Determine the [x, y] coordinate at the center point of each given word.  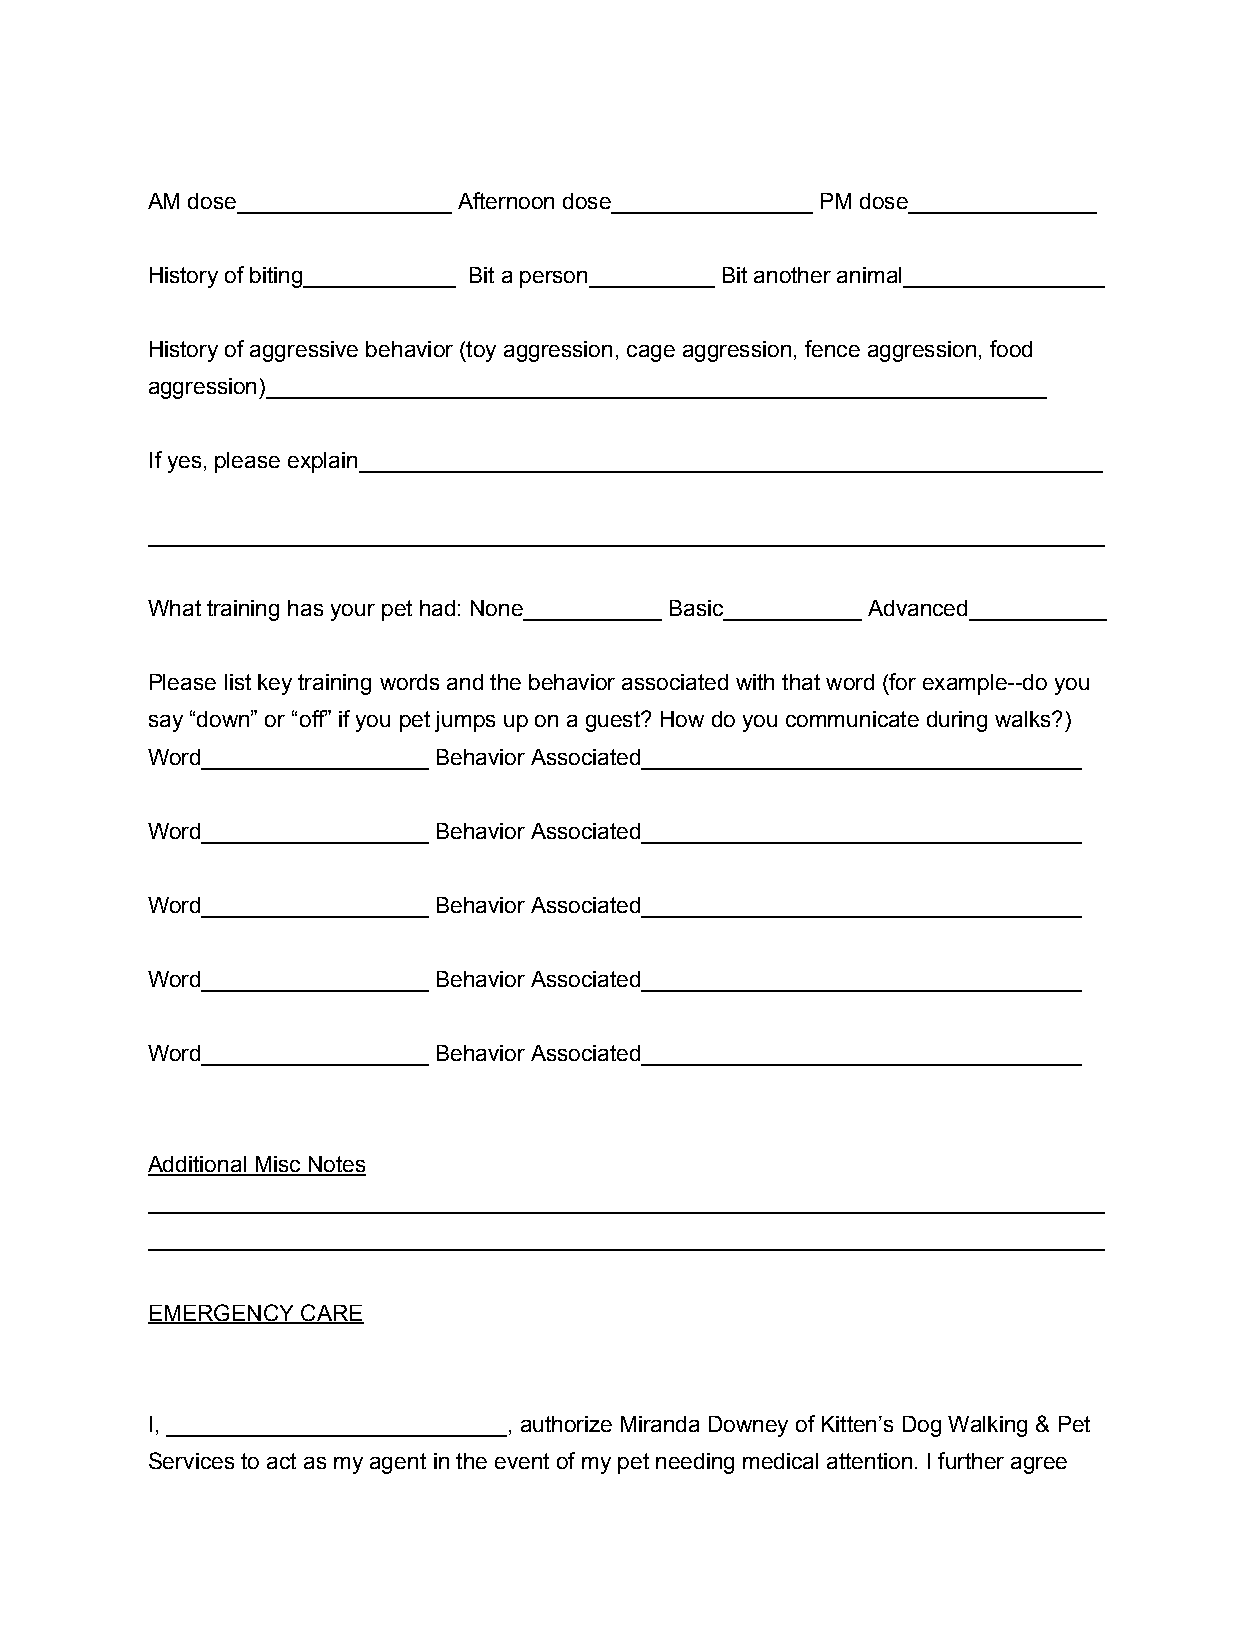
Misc [278, 1165]
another [792, 275]
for [901, 683]
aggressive [304, 351]
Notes [336, 1165]
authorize [566, 1424]
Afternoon [506, 200]
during [957, 721]
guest [614, 721]
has [305, 608]
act [281, 1461]
